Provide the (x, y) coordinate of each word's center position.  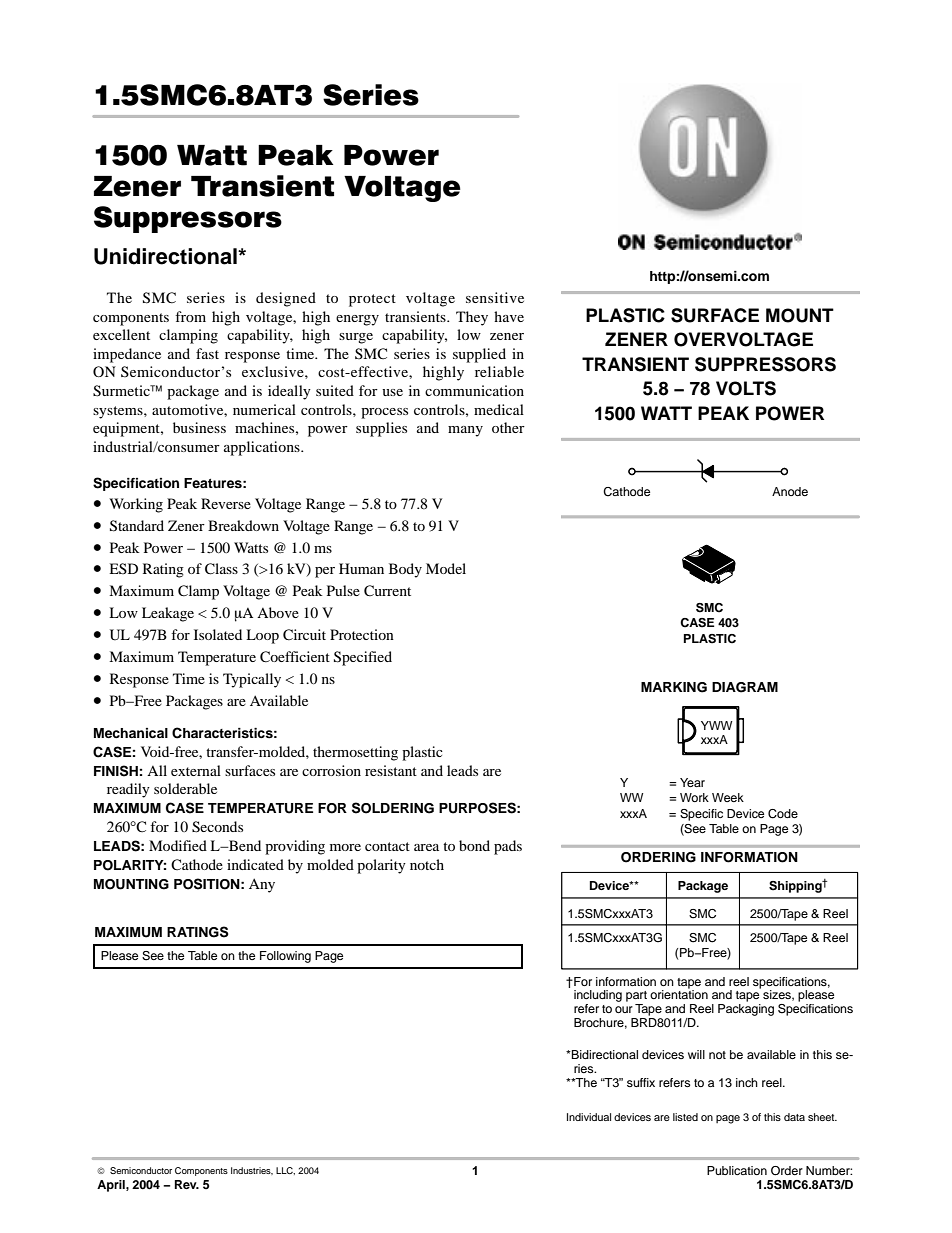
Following (285, 957)
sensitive (495, 297)
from (190, 316)
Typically (252, 680)
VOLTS (746, 388)
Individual (589, 1117)
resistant (391, 770)
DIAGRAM (745, 687)
